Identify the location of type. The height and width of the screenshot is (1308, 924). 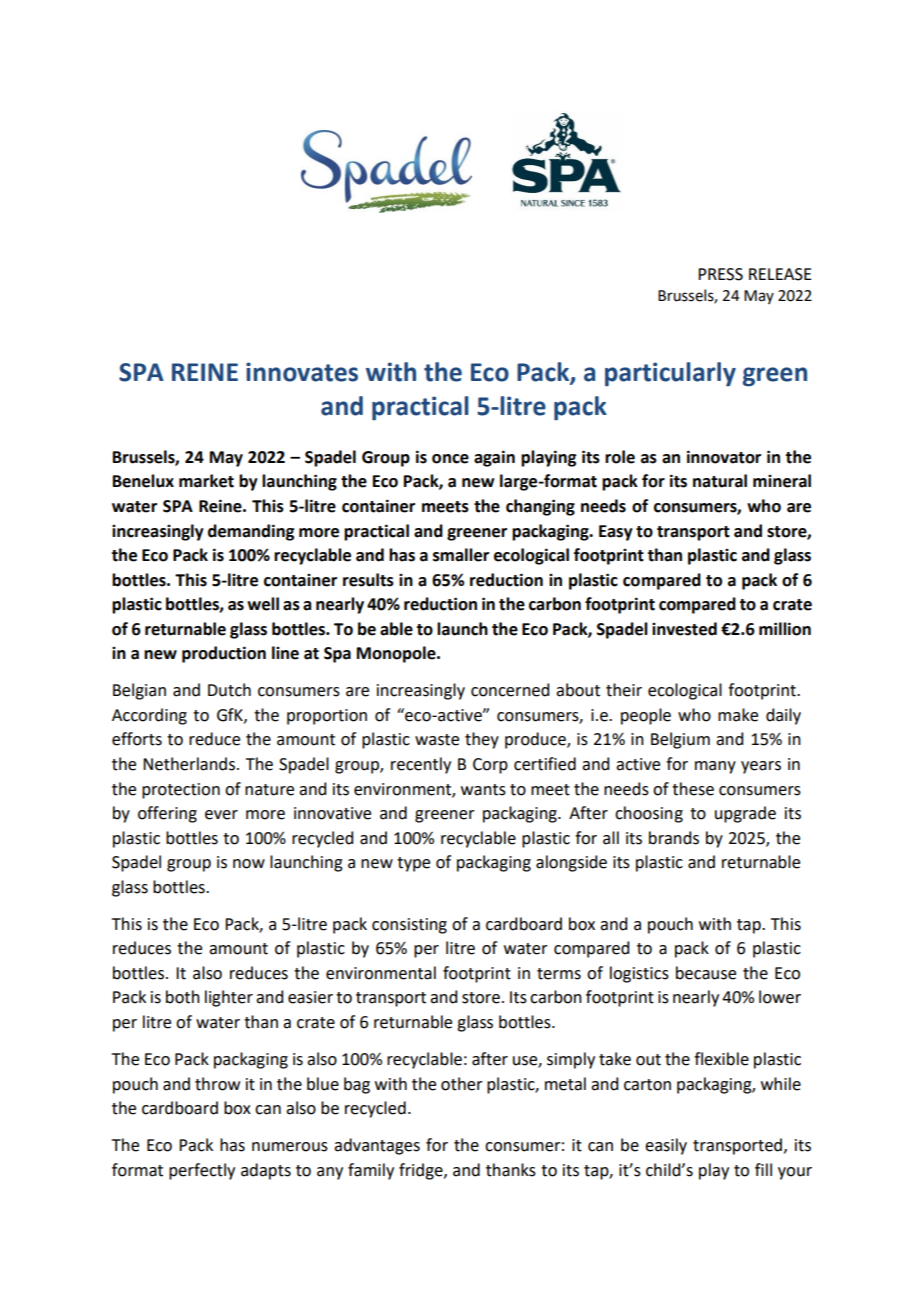
(413, 864).
